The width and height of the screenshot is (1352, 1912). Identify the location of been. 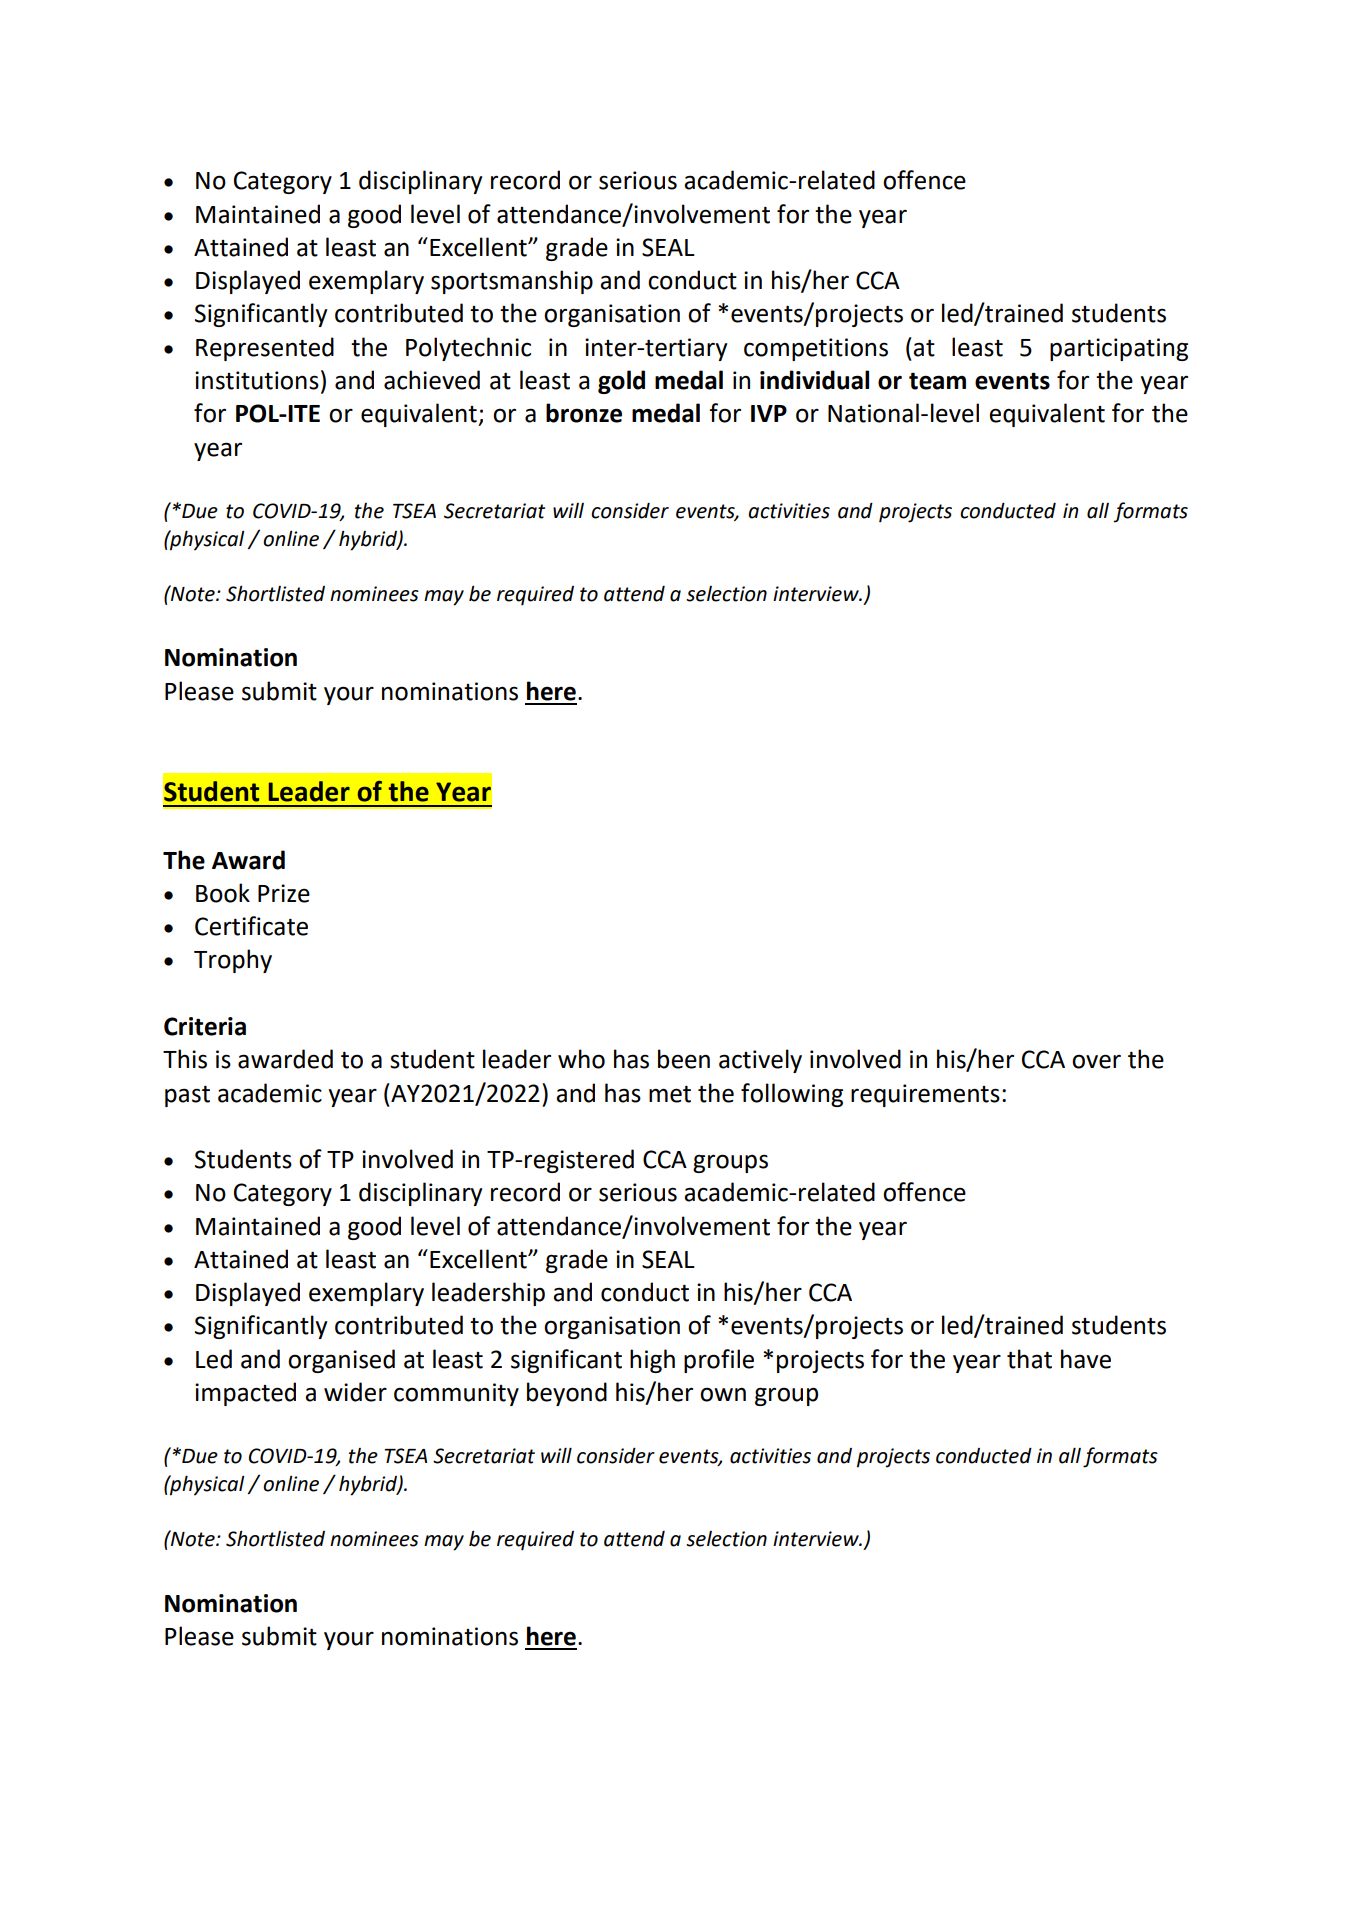
(684, 1059).
